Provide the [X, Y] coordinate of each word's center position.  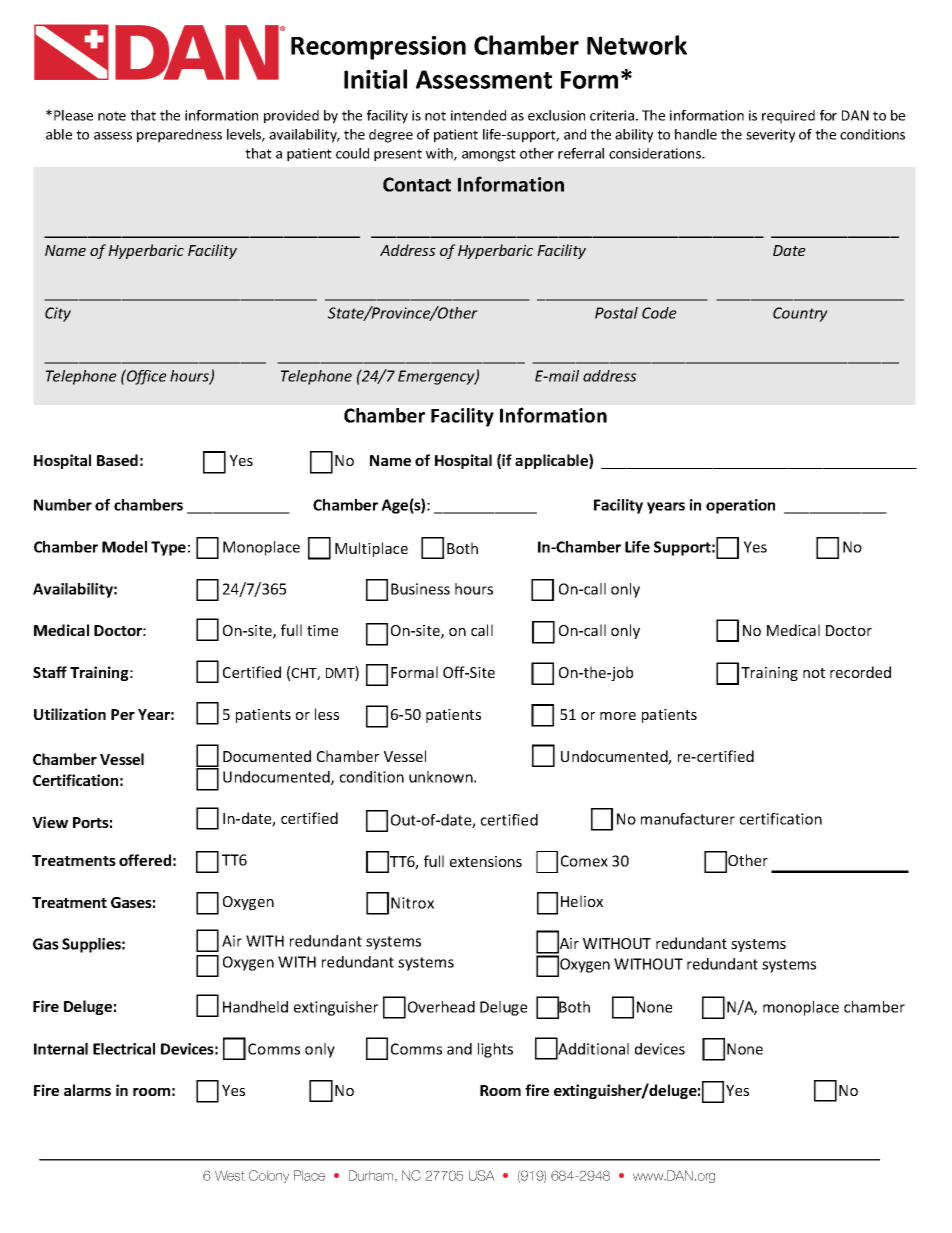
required [788, 117]
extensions [486, 861]
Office [146, 377]
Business [420, 589]
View [50, 822]
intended [478, 115]
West [230, 1175]
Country [800, 314]
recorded [860, 672]
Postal [616, 313]
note [112, 116]
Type [168, 548]
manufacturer [688, 819]
